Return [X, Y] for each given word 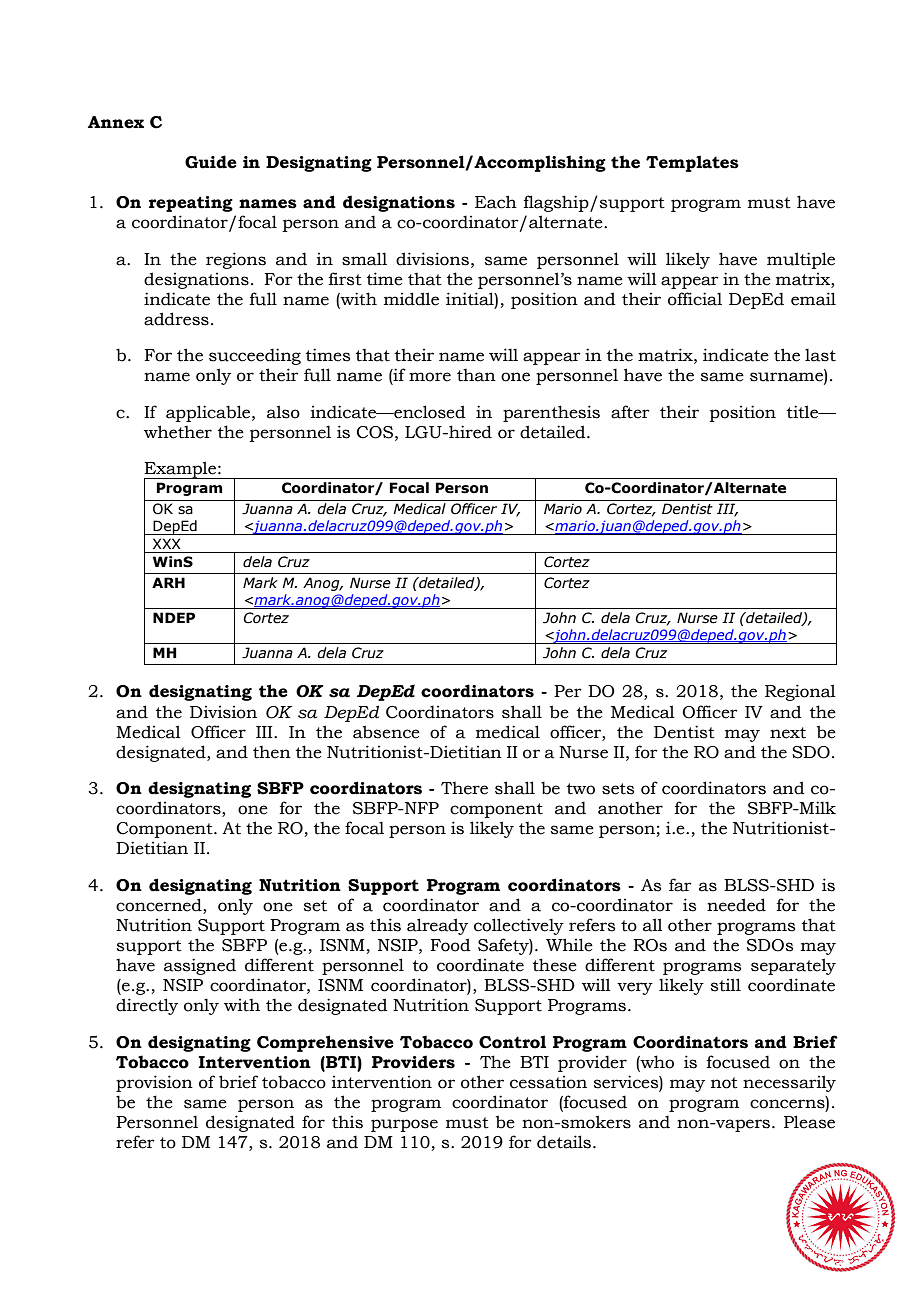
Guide [211, 162]
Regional [800, 692]
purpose [404, 1125]
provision [154, 1083]
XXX [167, 543]
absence [386, 732]
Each [496, 202]
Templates [692, 163]
